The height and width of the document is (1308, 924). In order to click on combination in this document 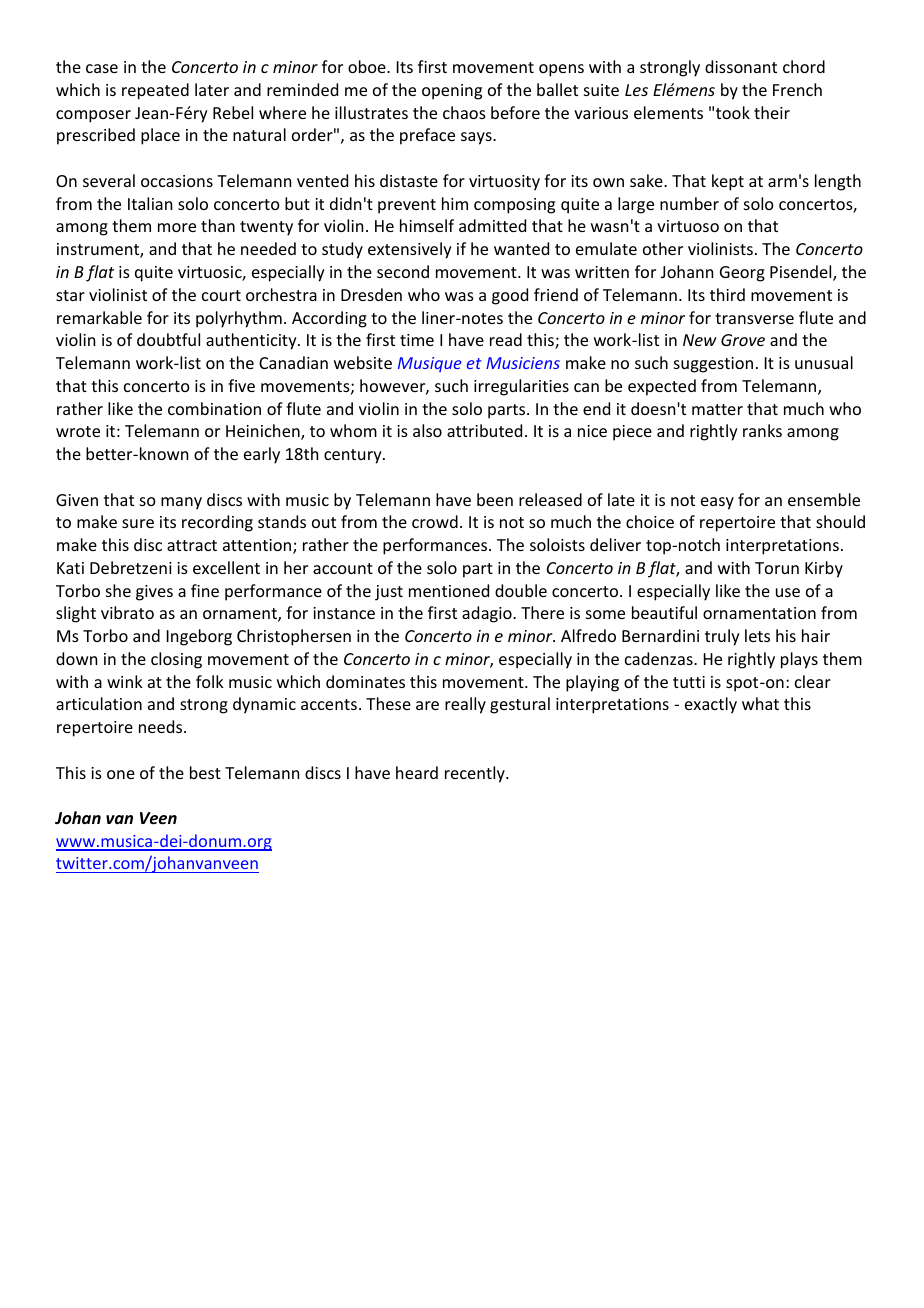, I will do `click(214, 408)`.
